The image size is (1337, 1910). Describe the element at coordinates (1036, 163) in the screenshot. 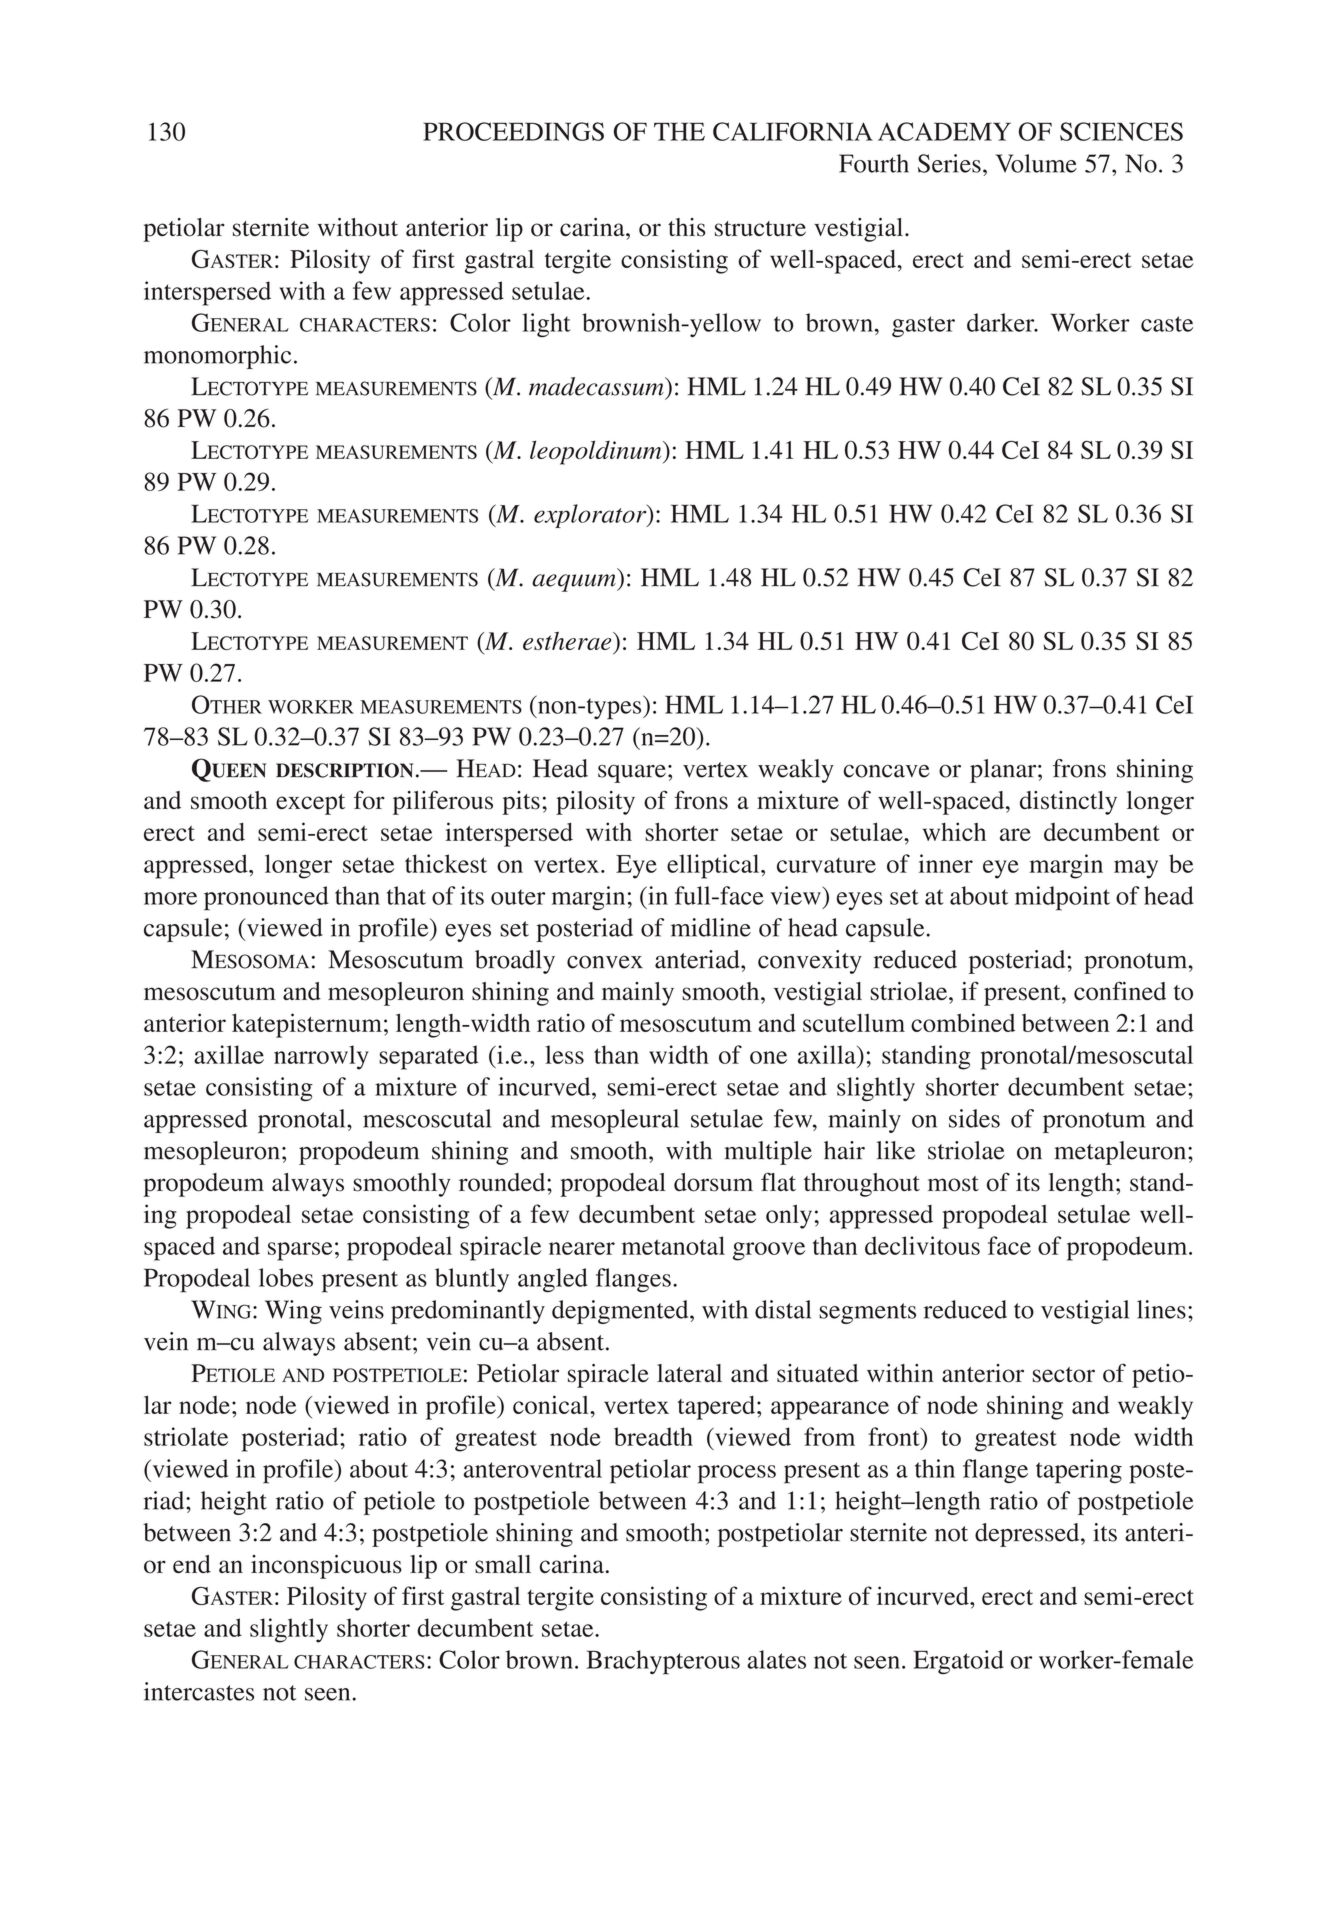

I see `Volume` at that location.
